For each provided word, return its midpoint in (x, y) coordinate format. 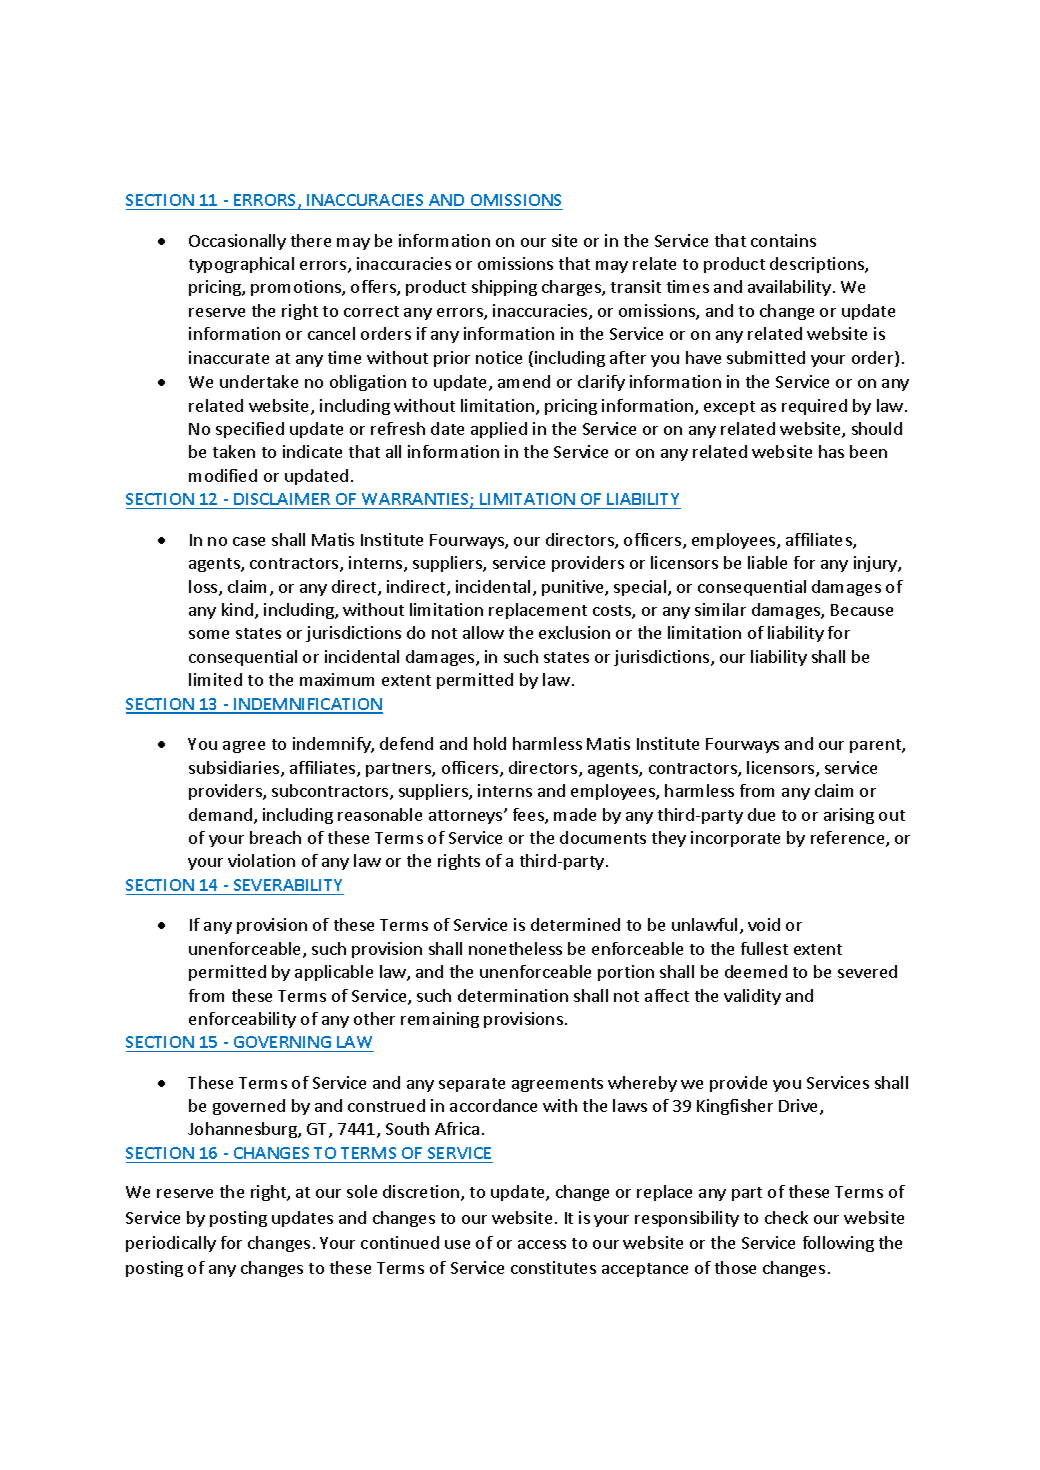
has (831, 451)
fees (529, 816)
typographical (241, 265)
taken (234, 451)
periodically (171, 1244)
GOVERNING (282, 1042)
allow (483, 632)
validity (752, 997)
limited (215, 679)
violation (261, 860)
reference (849, 839)
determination (513, 995)
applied (499, 430)
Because (862, 610)
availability (789, 288)
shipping (504, 288)
